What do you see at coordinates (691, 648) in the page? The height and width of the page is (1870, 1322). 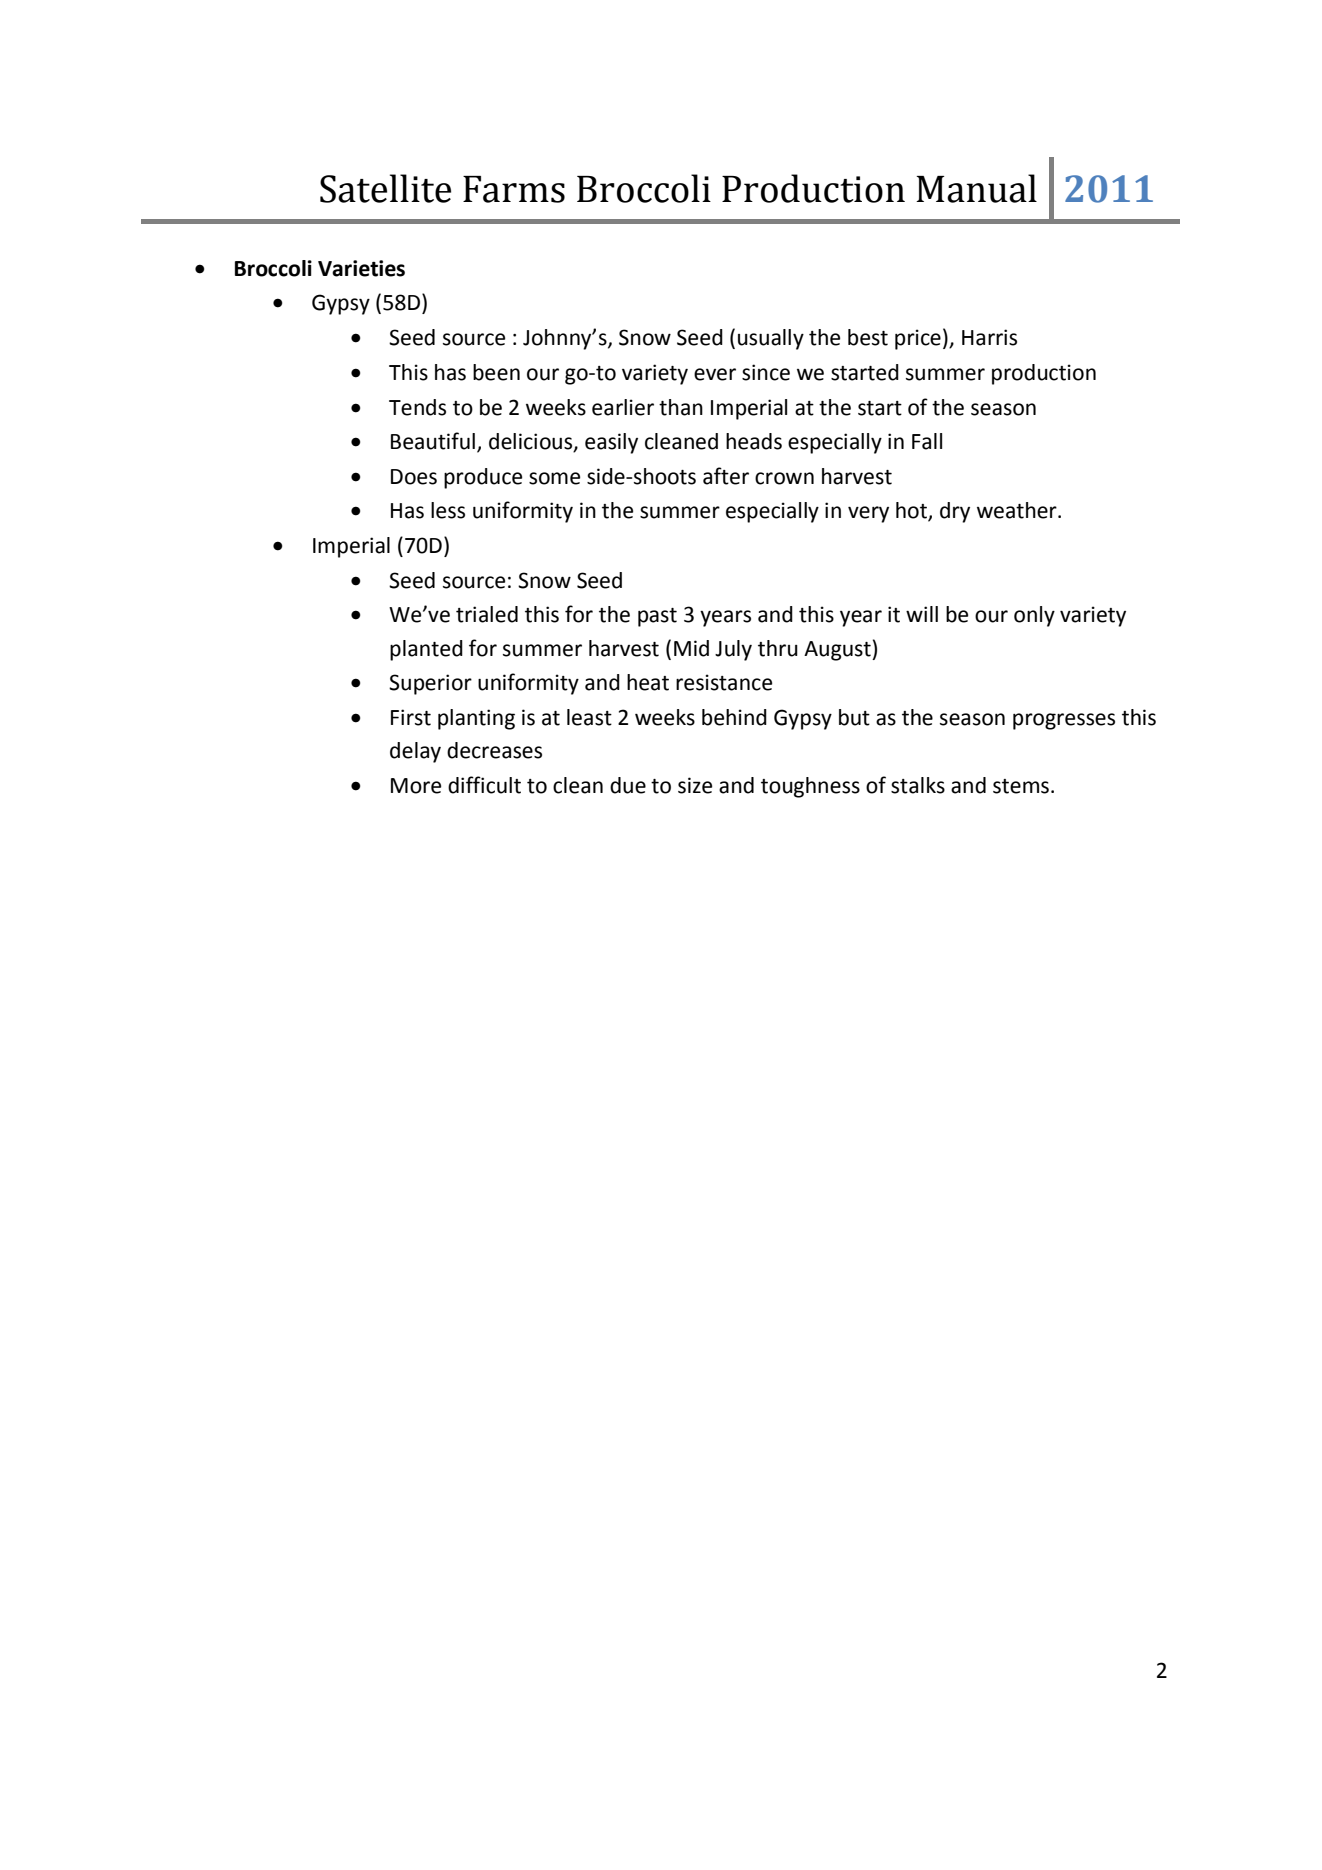 I see `Mid` at bounding box center [691, 648].
